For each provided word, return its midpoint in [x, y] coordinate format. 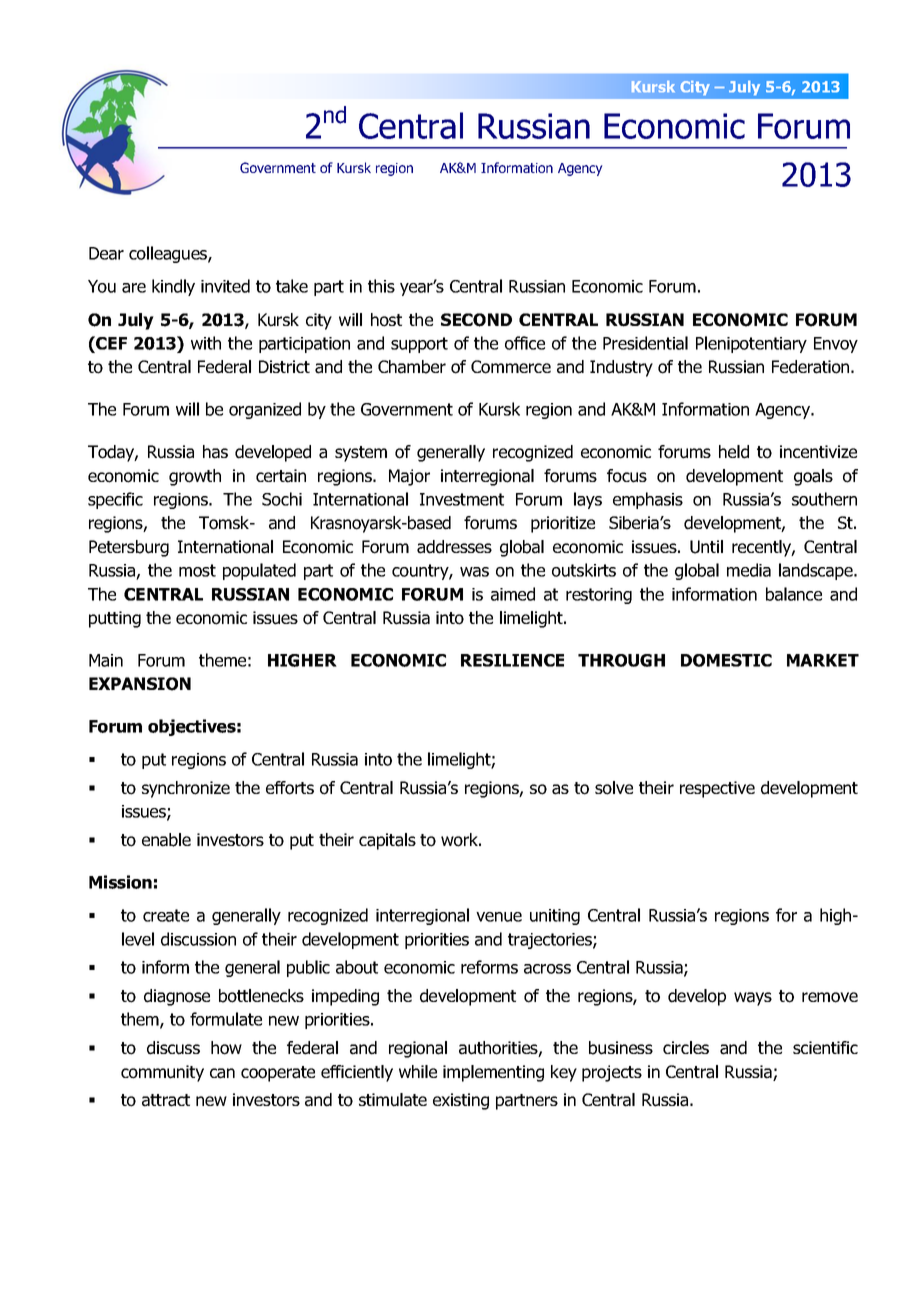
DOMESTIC [726, 660]
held [734, 452]
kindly [173, 287]
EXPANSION [140, 684]
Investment [462, 499]
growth [195, 477]
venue [499, 917]
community [162, 1073]
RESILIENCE [512, 660]
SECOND [476, 320]
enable [166, 840]
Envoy [836, 345]
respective [717, 789]
